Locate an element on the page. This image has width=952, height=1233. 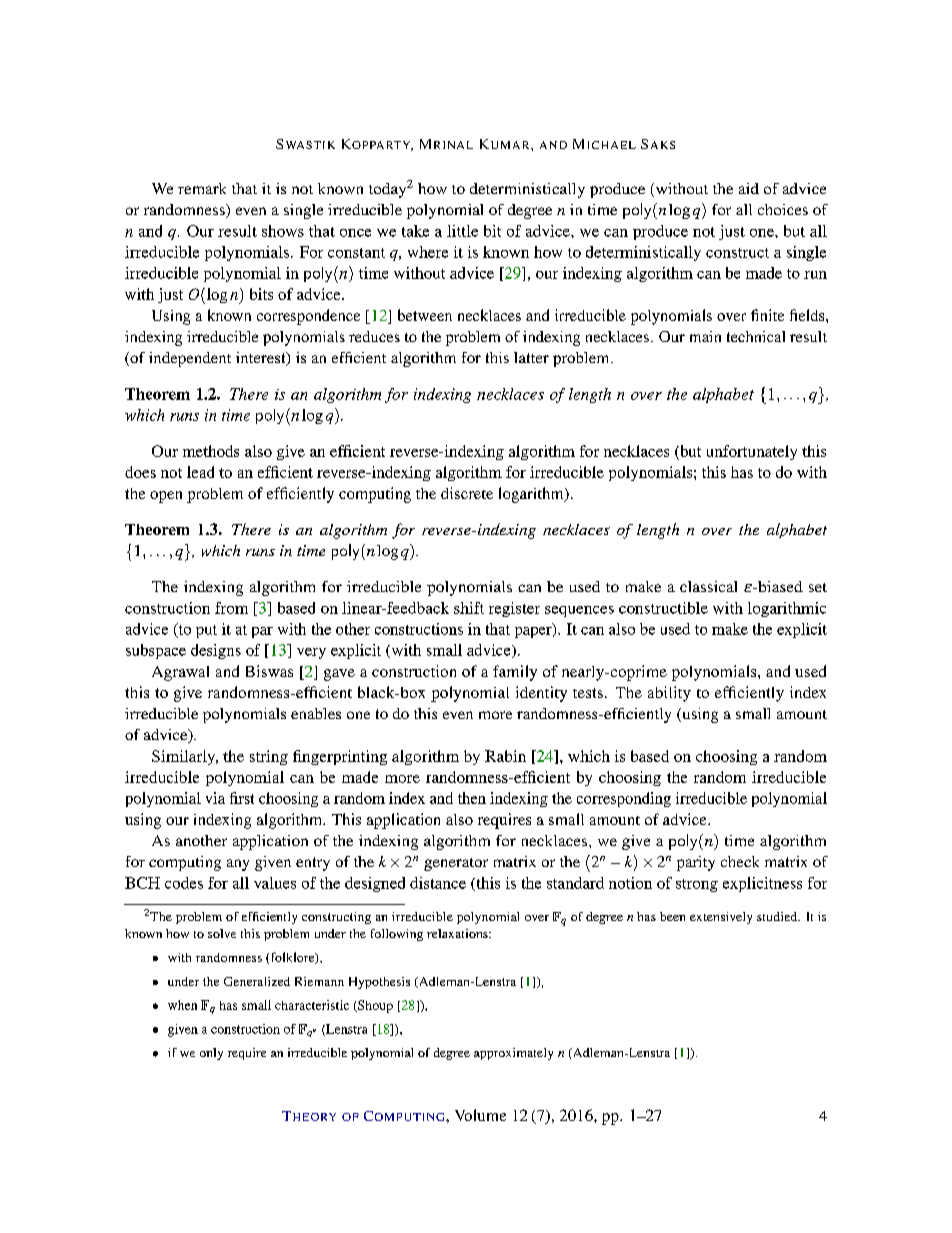
only is located at coordinates (211, 1054).
